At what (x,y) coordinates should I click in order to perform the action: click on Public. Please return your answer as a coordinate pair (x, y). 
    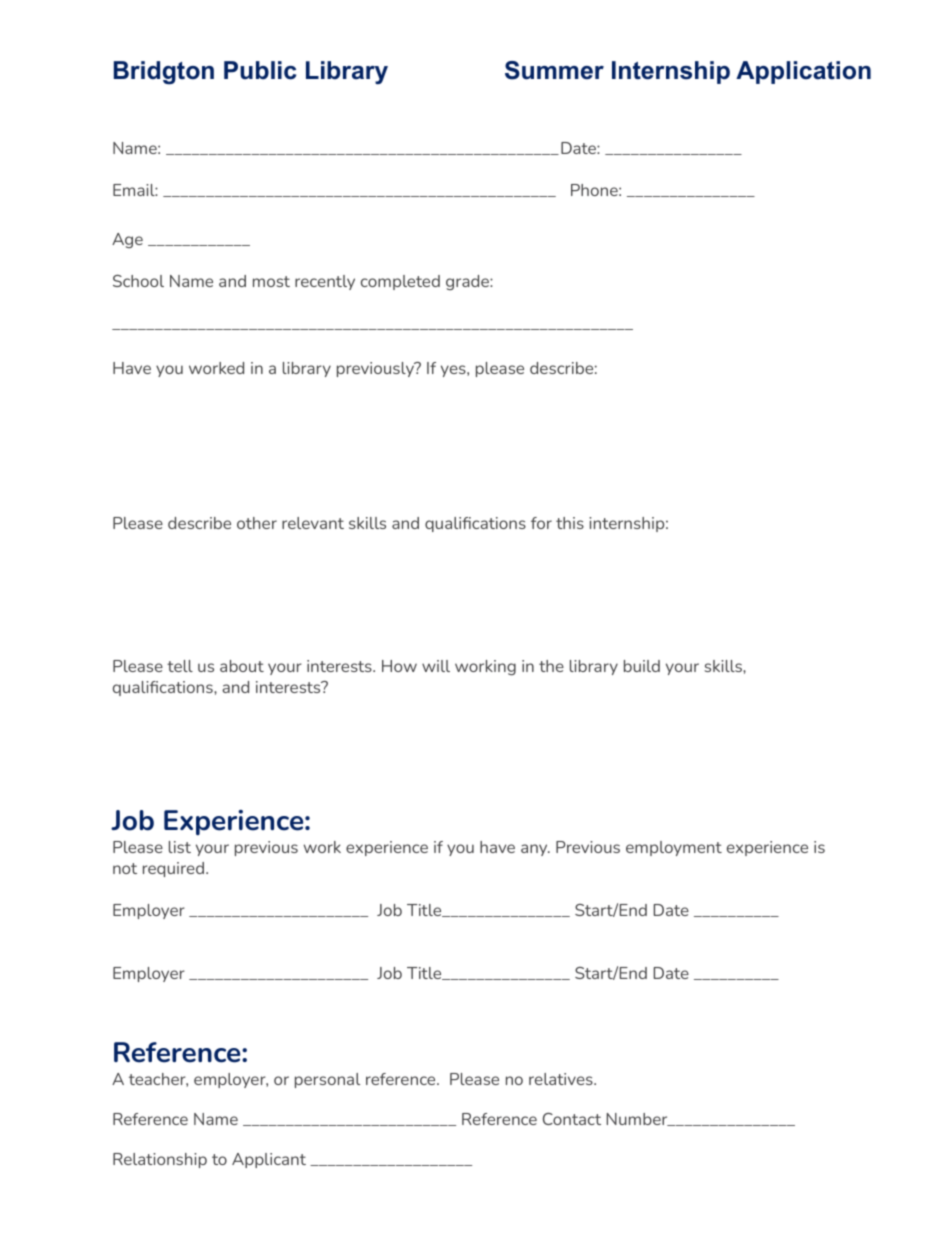
    Looking at the image, I should click on (260, 70).
